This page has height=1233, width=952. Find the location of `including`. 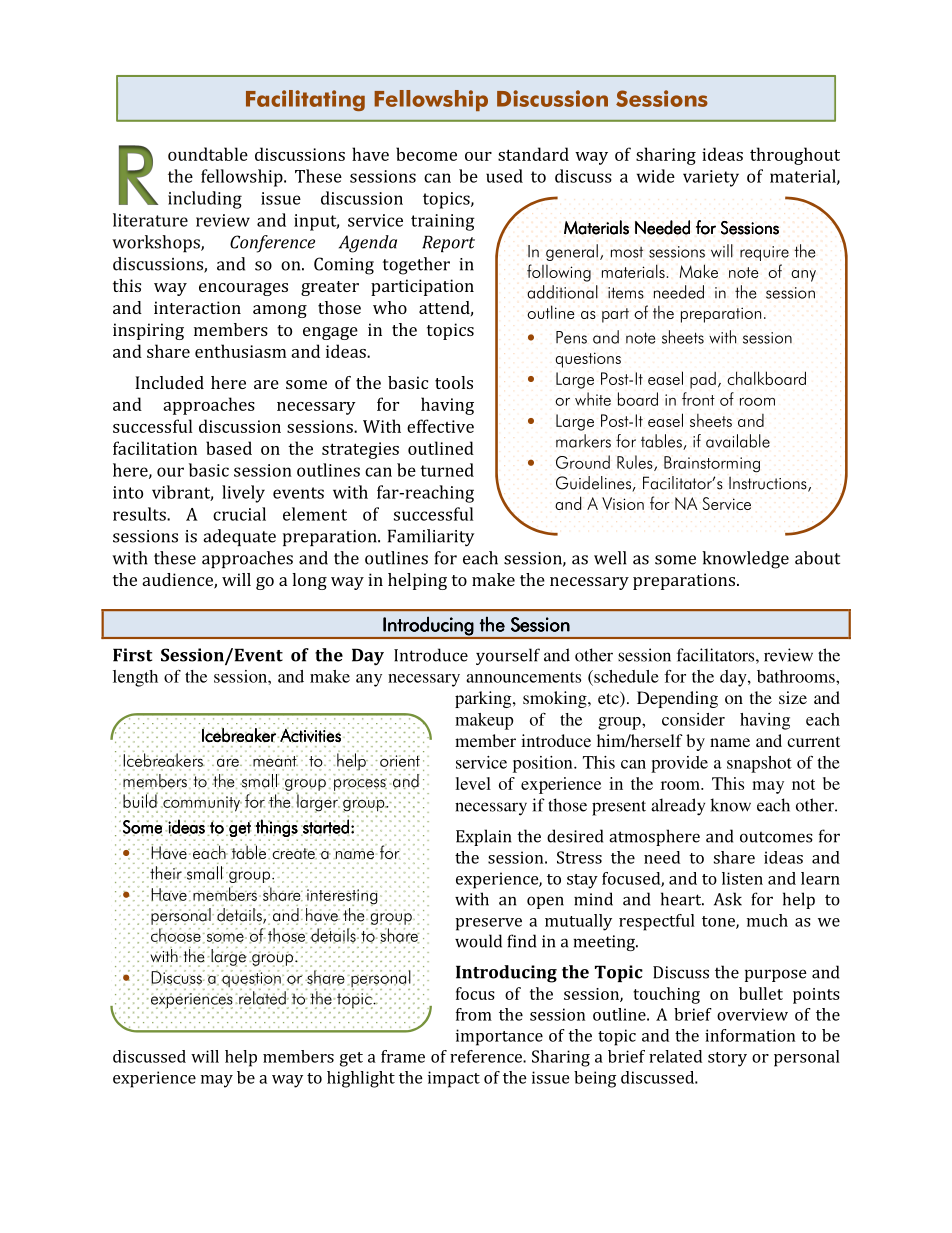

including is located at coordinates (205, 200).
